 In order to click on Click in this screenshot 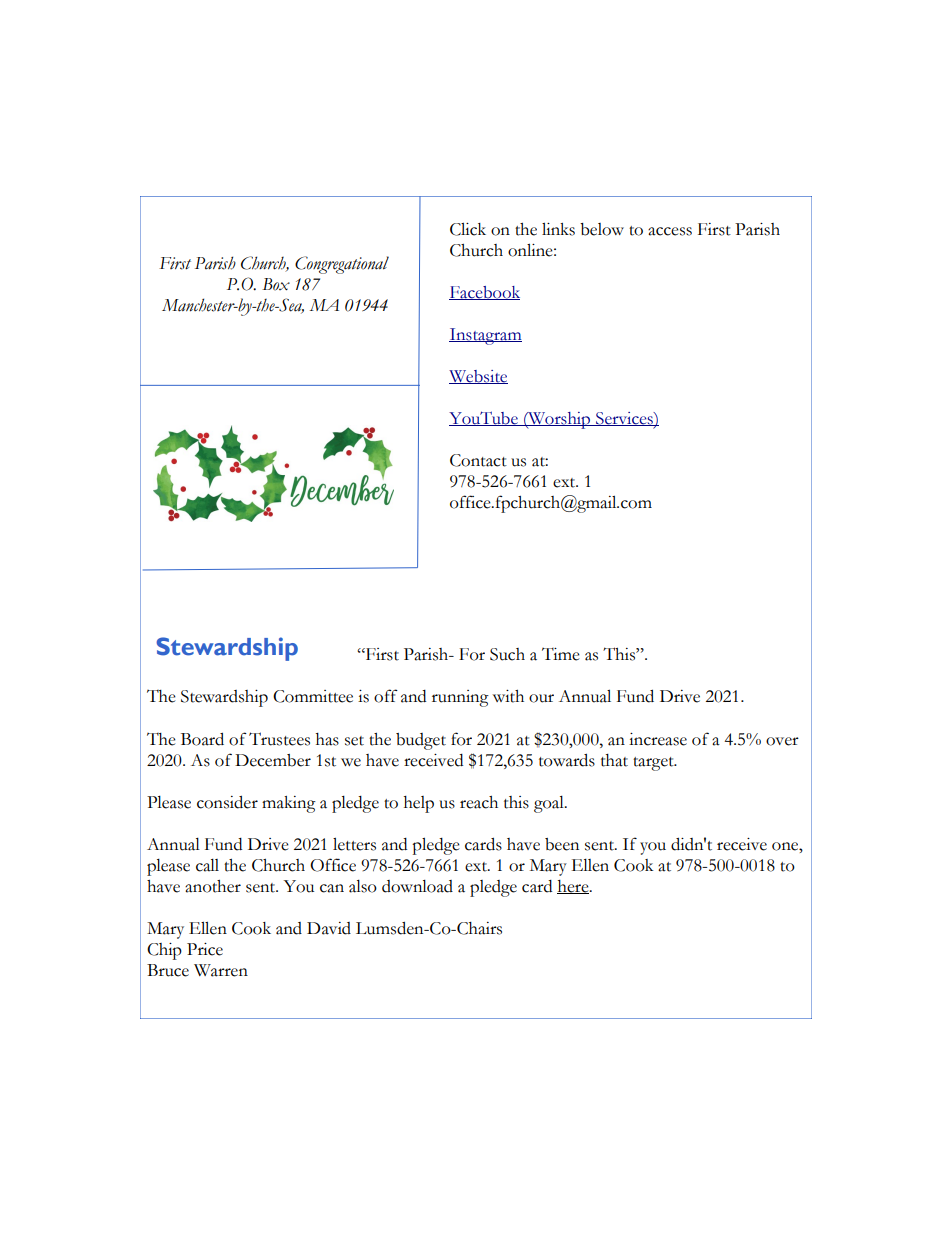, I will do `click(468, 229)`.
